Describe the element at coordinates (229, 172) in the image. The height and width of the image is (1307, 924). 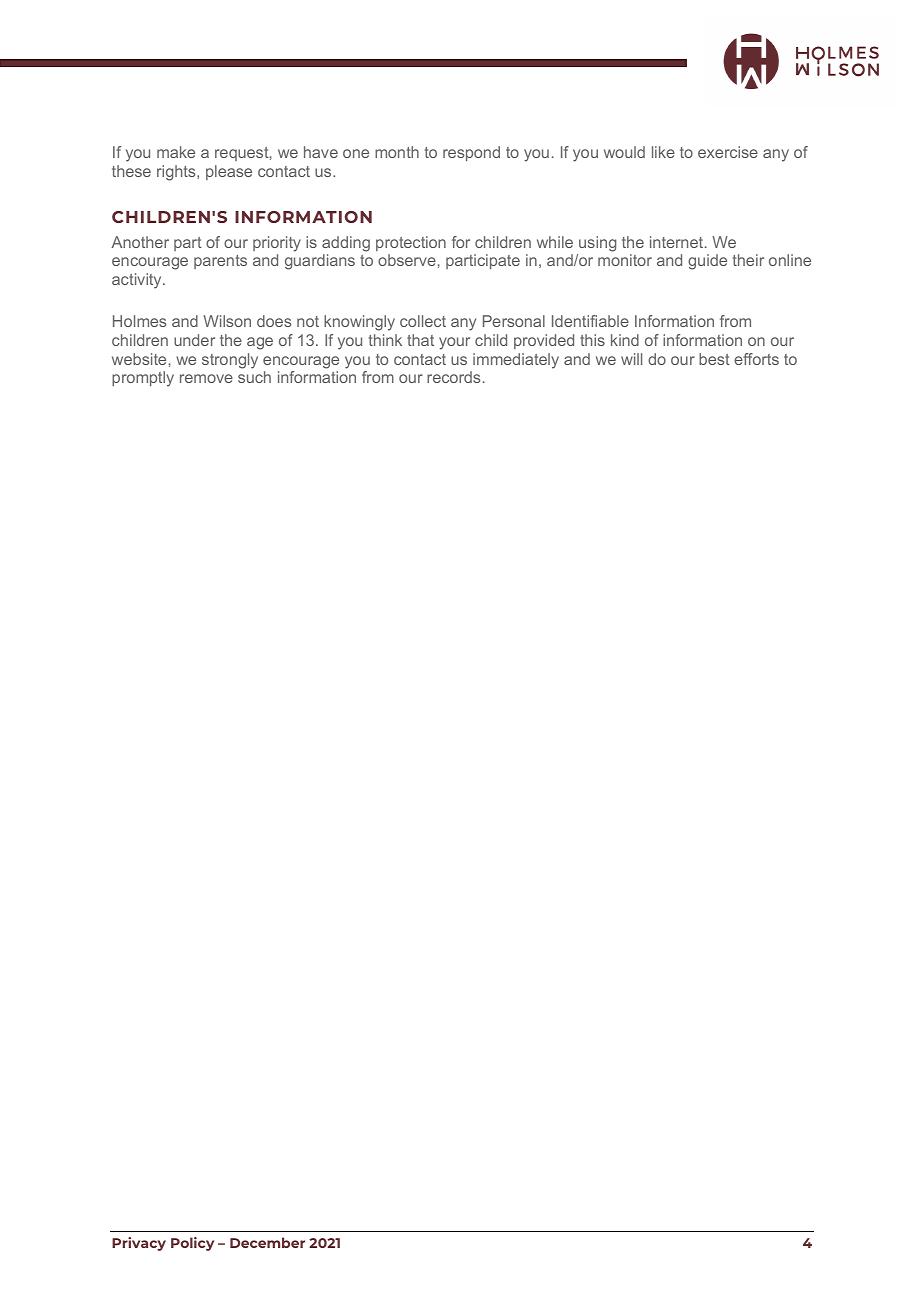
I see `please` at that location.
